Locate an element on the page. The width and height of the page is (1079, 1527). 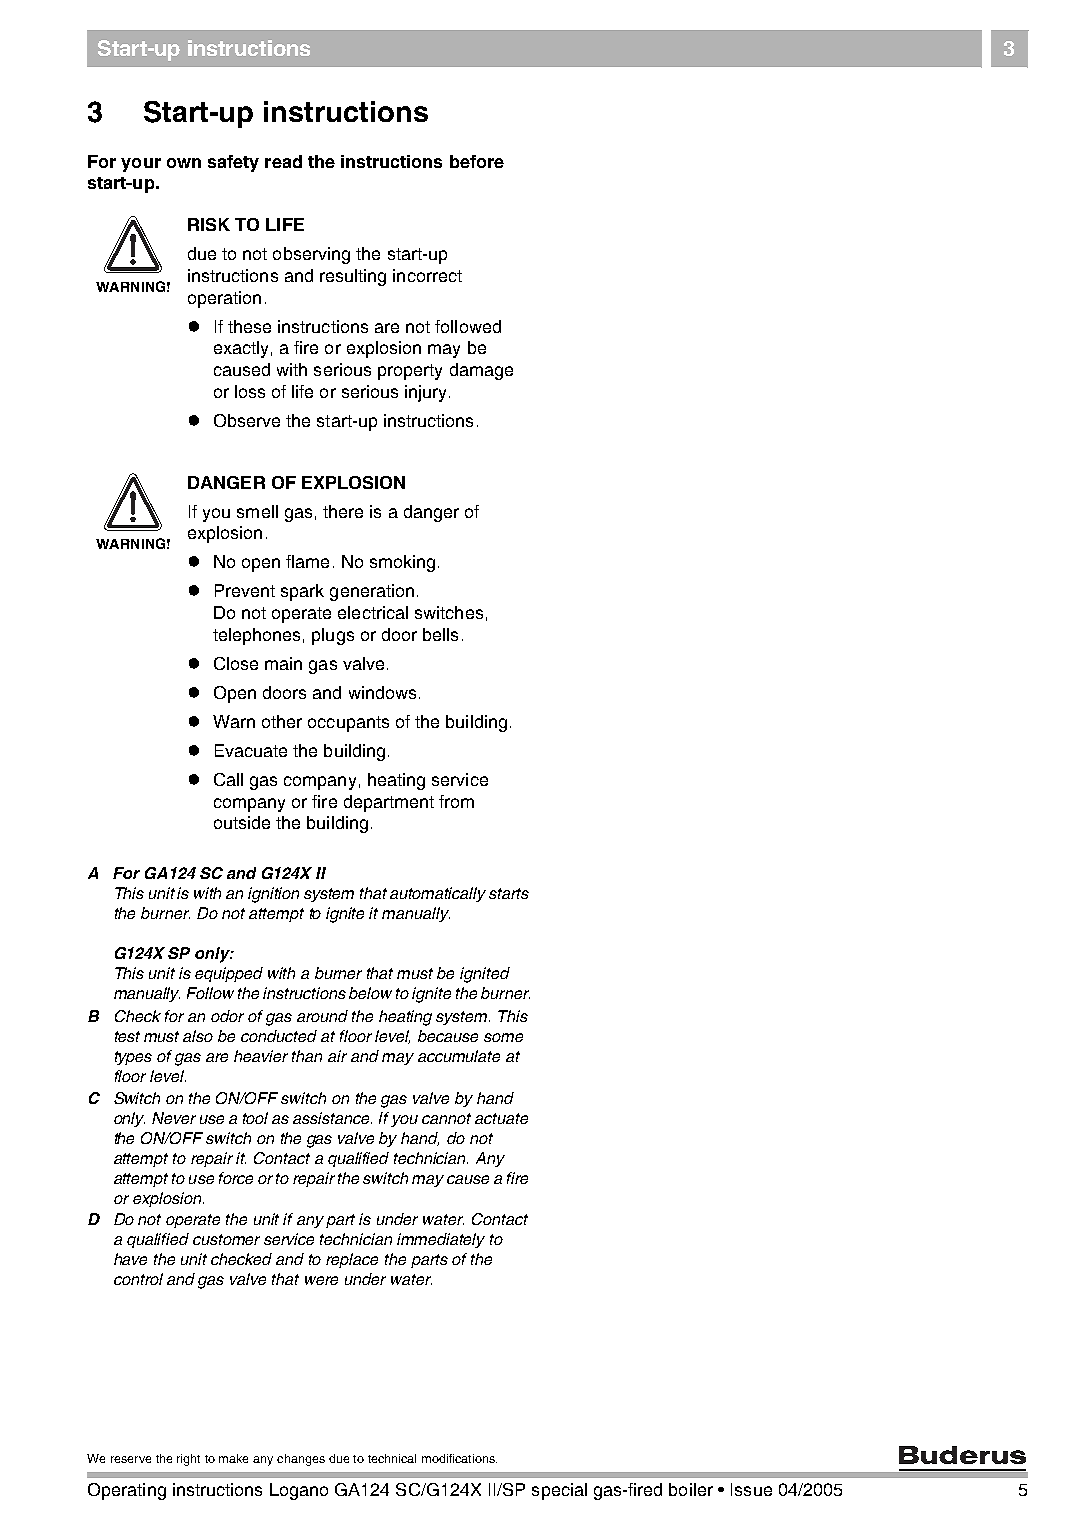
smell is located at coordinates (257, 511).
